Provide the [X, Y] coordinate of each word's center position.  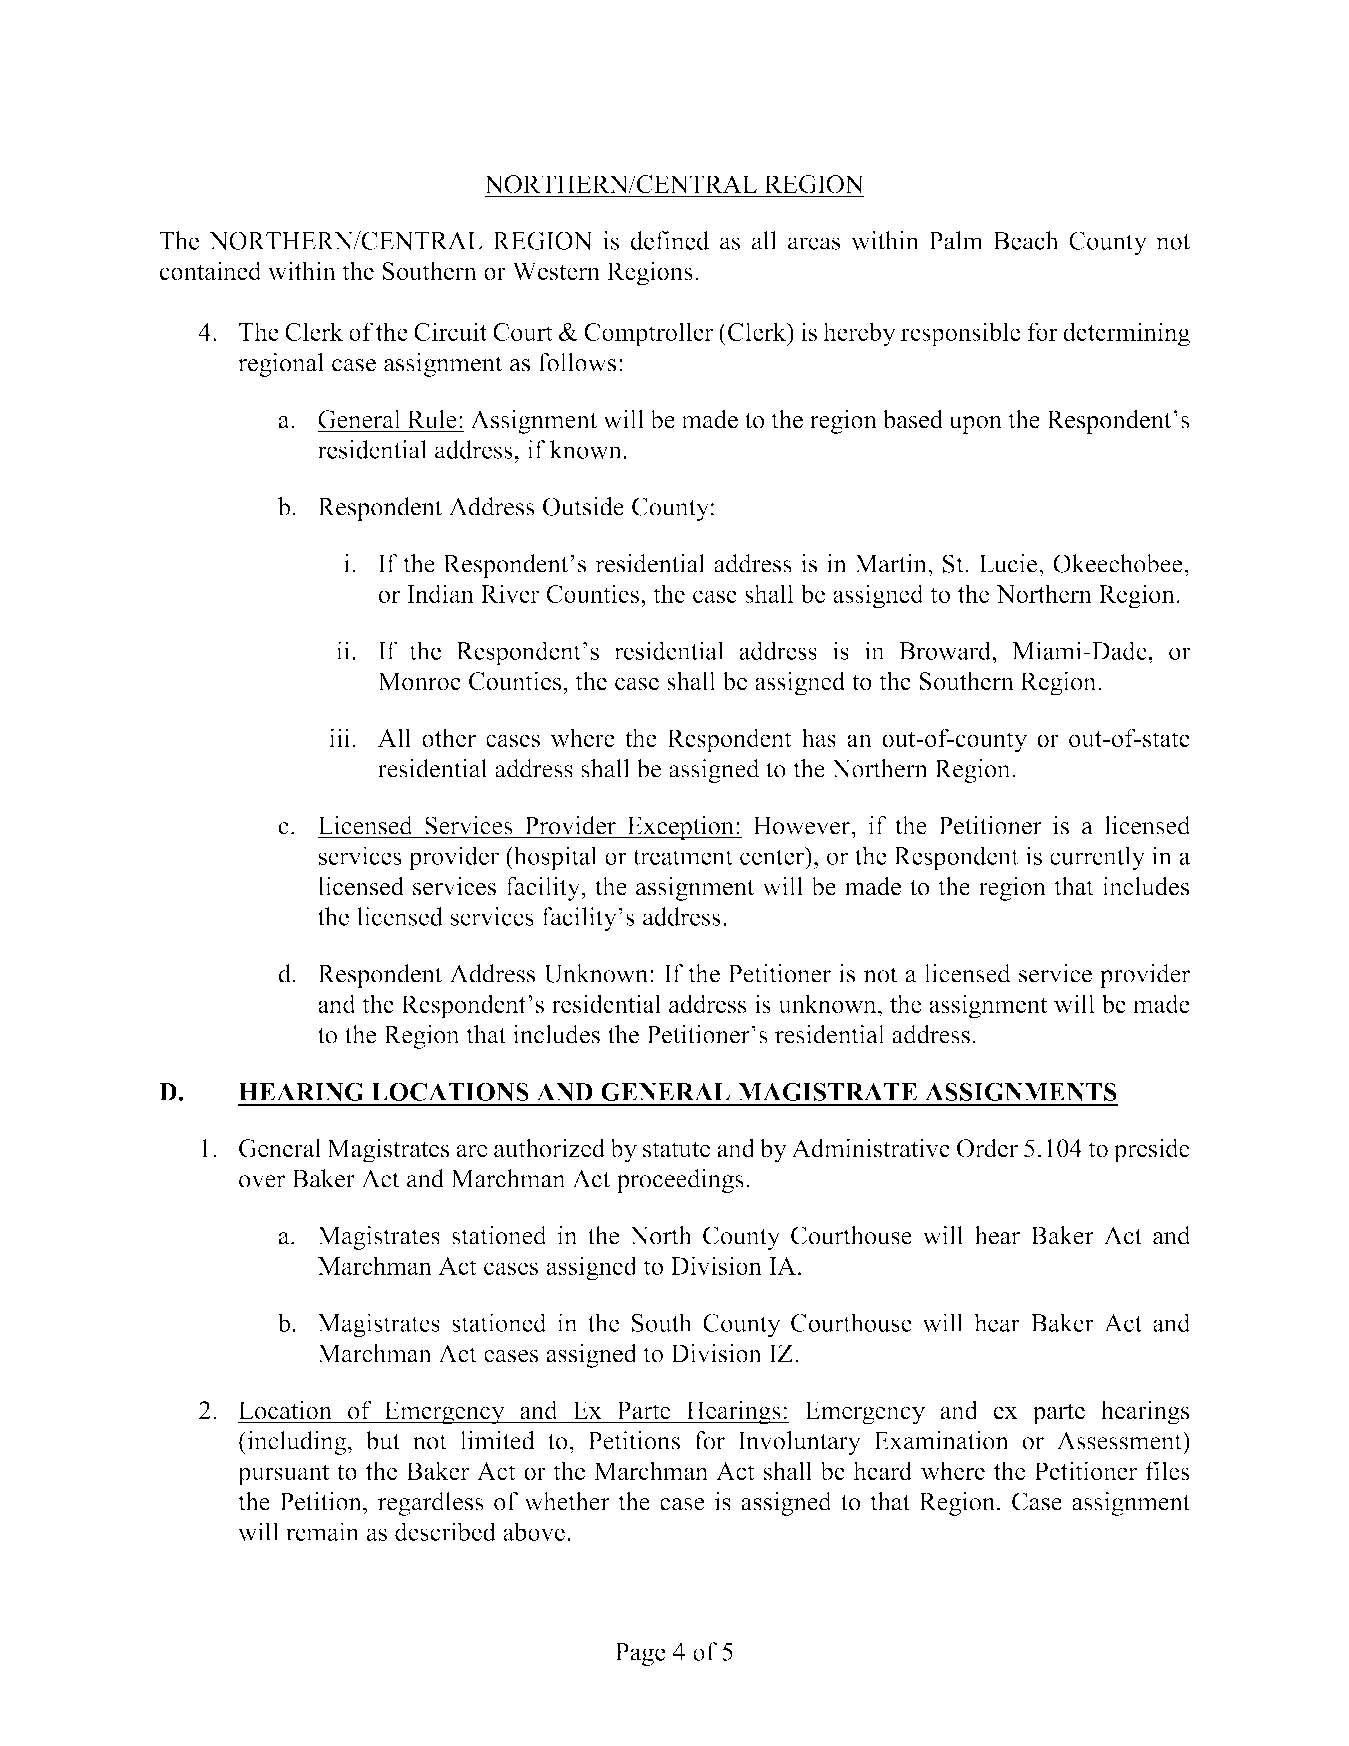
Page [640, 1654]
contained [210, 270]
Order [987, 1148]
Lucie [1009, 563]
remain [322, 1531]
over [262, 1181]
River [510, 593]
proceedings [680, 1181]
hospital [554, 858]
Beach [1026, 240]
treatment [683, 857]
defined [669, 240]
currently [1097, 858]
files [1168, 1470]
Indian [440, 593]
